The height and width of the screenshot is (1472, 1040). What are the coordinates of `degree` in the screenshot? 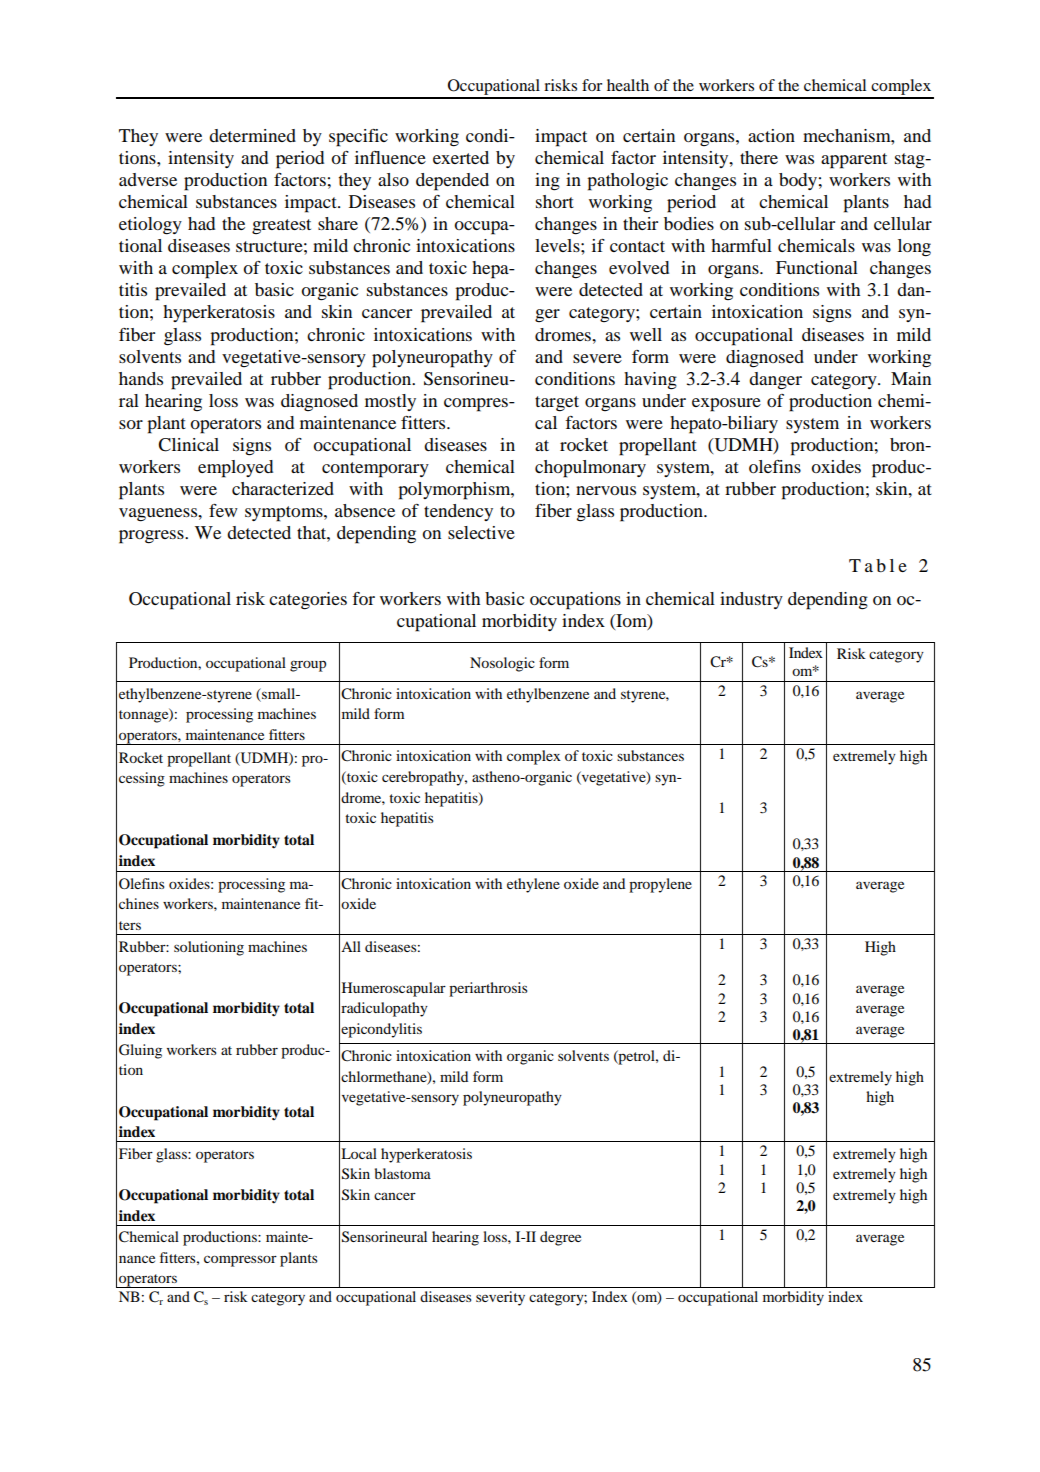 It's located at (560, 1238).
